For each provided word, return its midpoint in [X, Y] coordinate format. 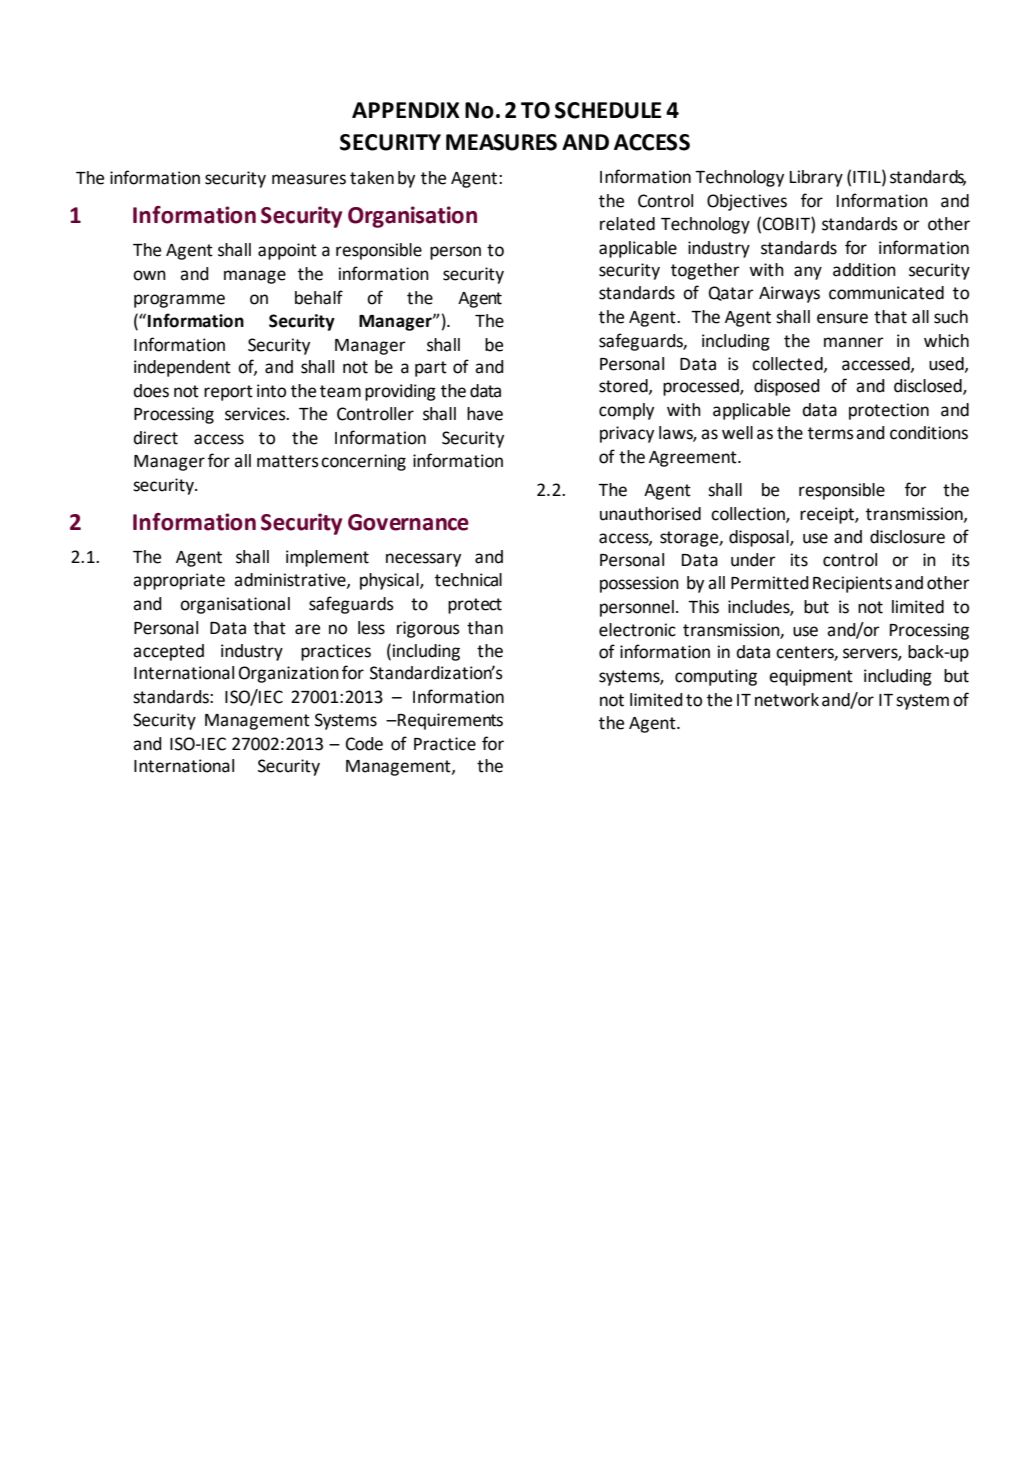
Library [816, 178]
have [485, 414]
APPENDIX [406, 110]
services [256, 414]
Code [364, 744]
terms [831, 433]
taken [372, 178]
